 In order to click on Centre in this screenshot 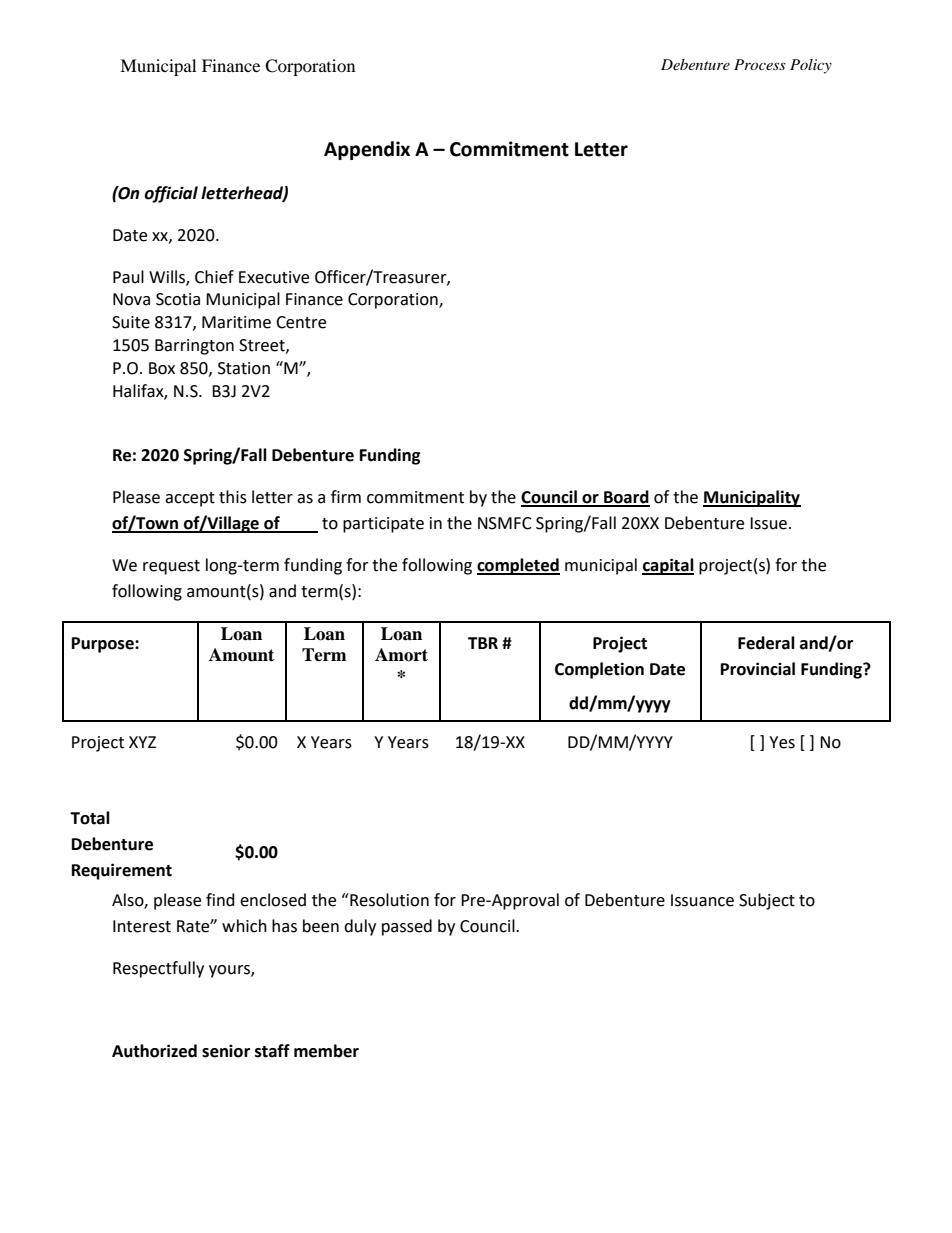, I will do `click(301, 322)`.
